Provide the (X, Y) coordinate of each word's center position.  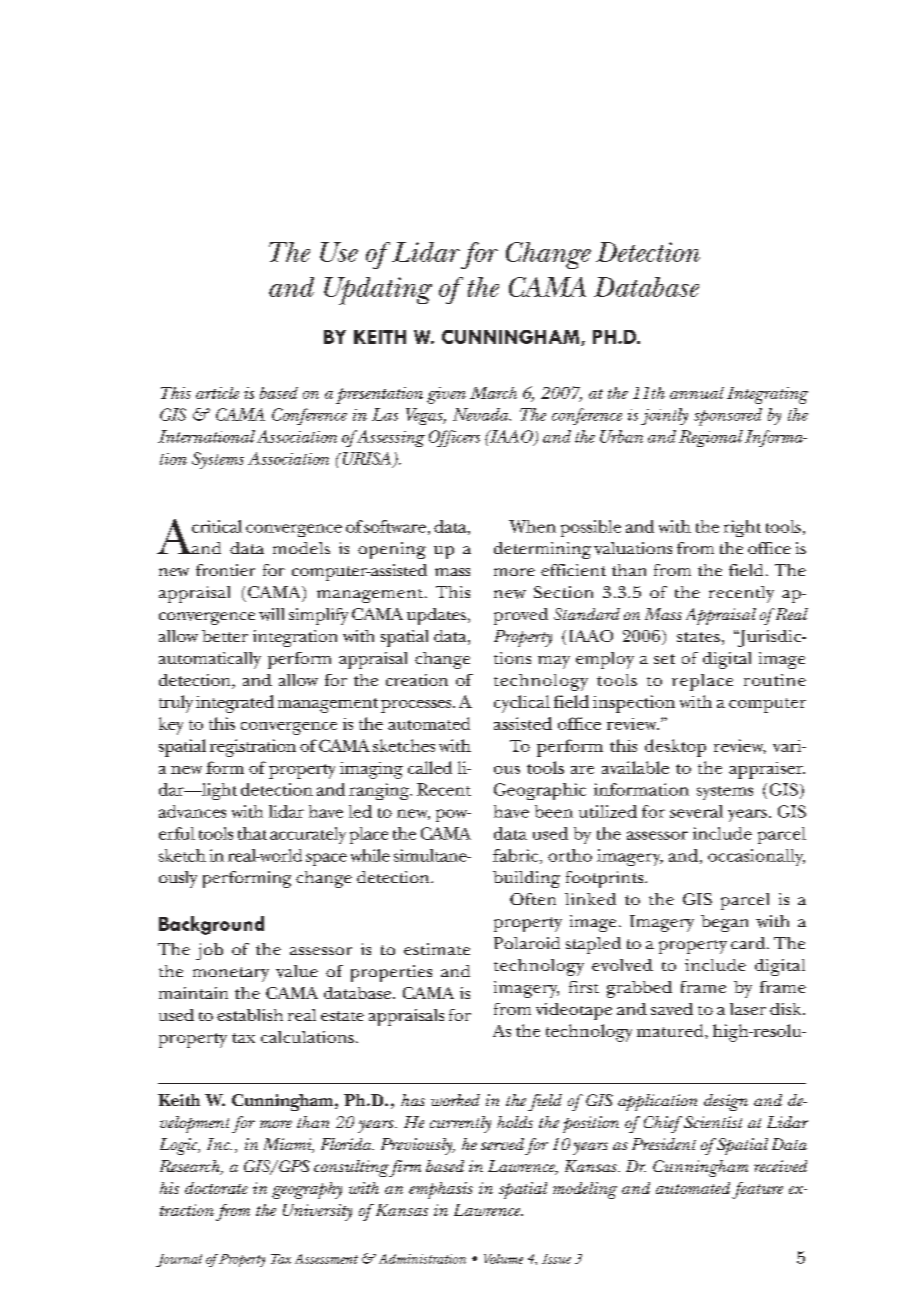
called (430, 767)
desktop (675, 748)
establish (250, 1015)
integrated (235, 704)
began (724, 923)
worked (455, 1100)
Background (211, 925)
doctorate (216, 1188)
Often (533, 899)
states (698, 637)
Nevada (482, 414)
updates (438, 616)
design (726, 1102)
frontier (225, 570)
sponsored (728, 417)
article (217, 393)
